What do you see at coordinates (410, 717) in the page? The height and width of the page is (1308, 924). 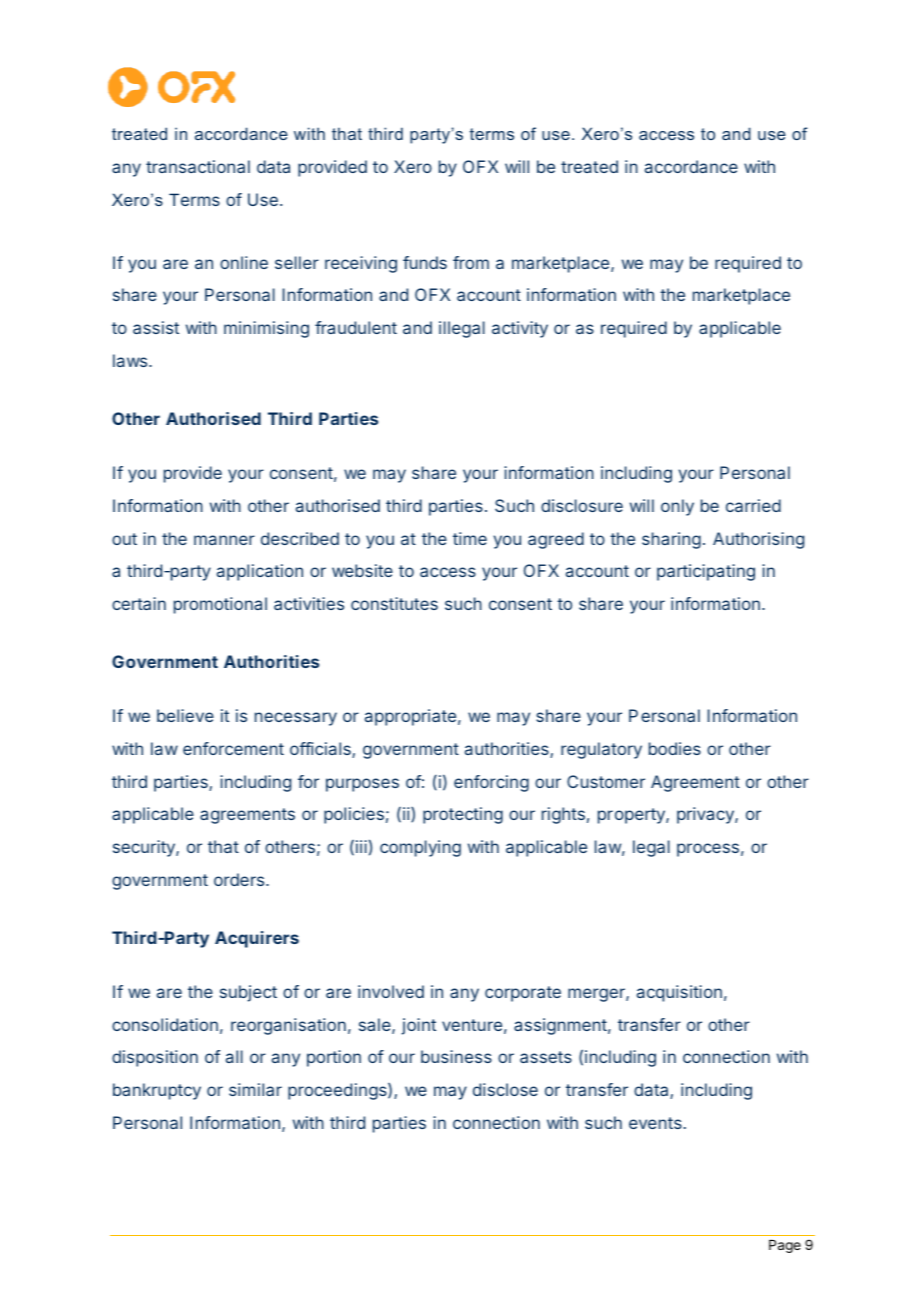 I see `appropriate` at bounding box center [410, 717].
